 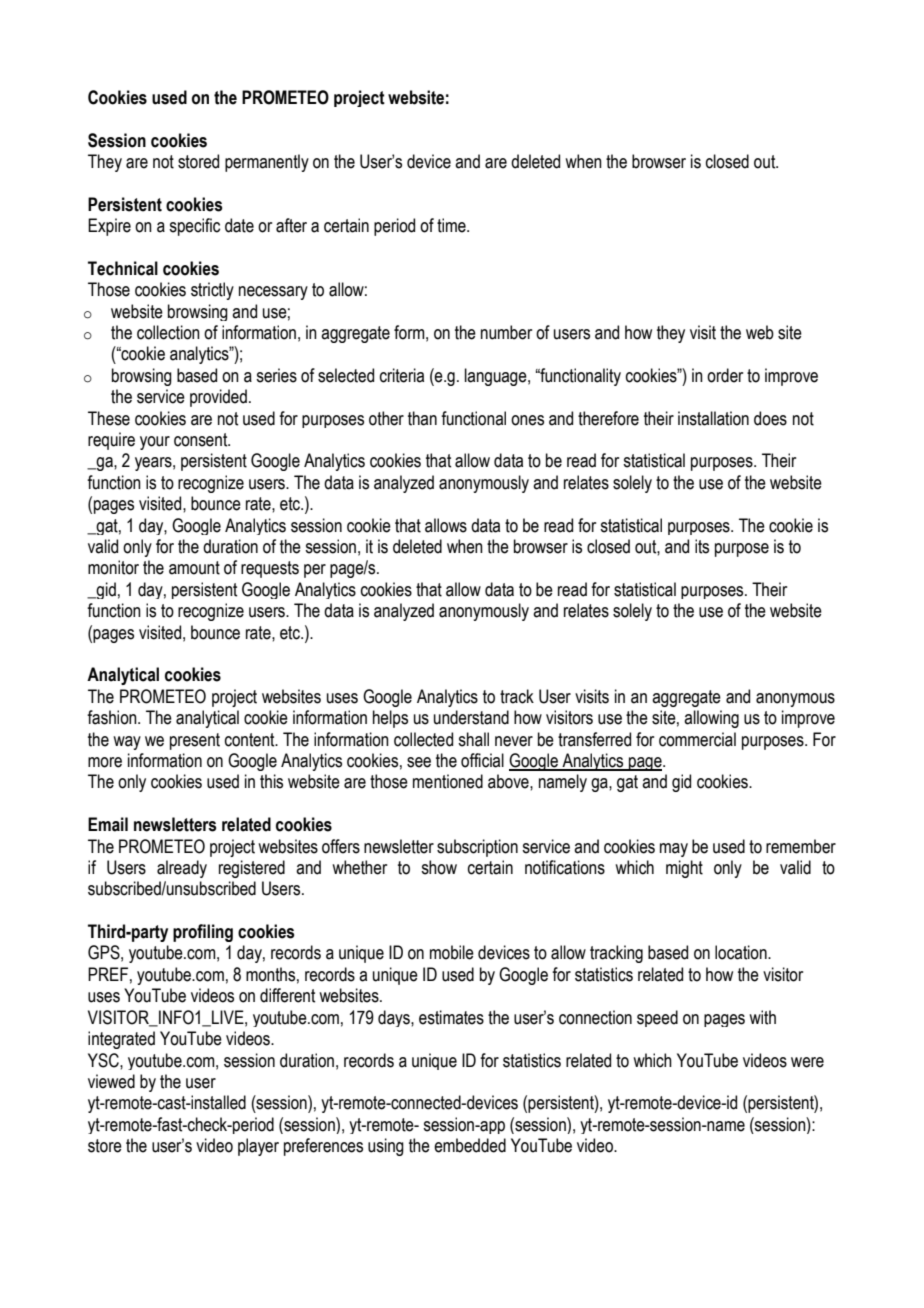 What do you see at coordinates (452, 225) in the page?
I see `time` at bounding box center [452, 225].
